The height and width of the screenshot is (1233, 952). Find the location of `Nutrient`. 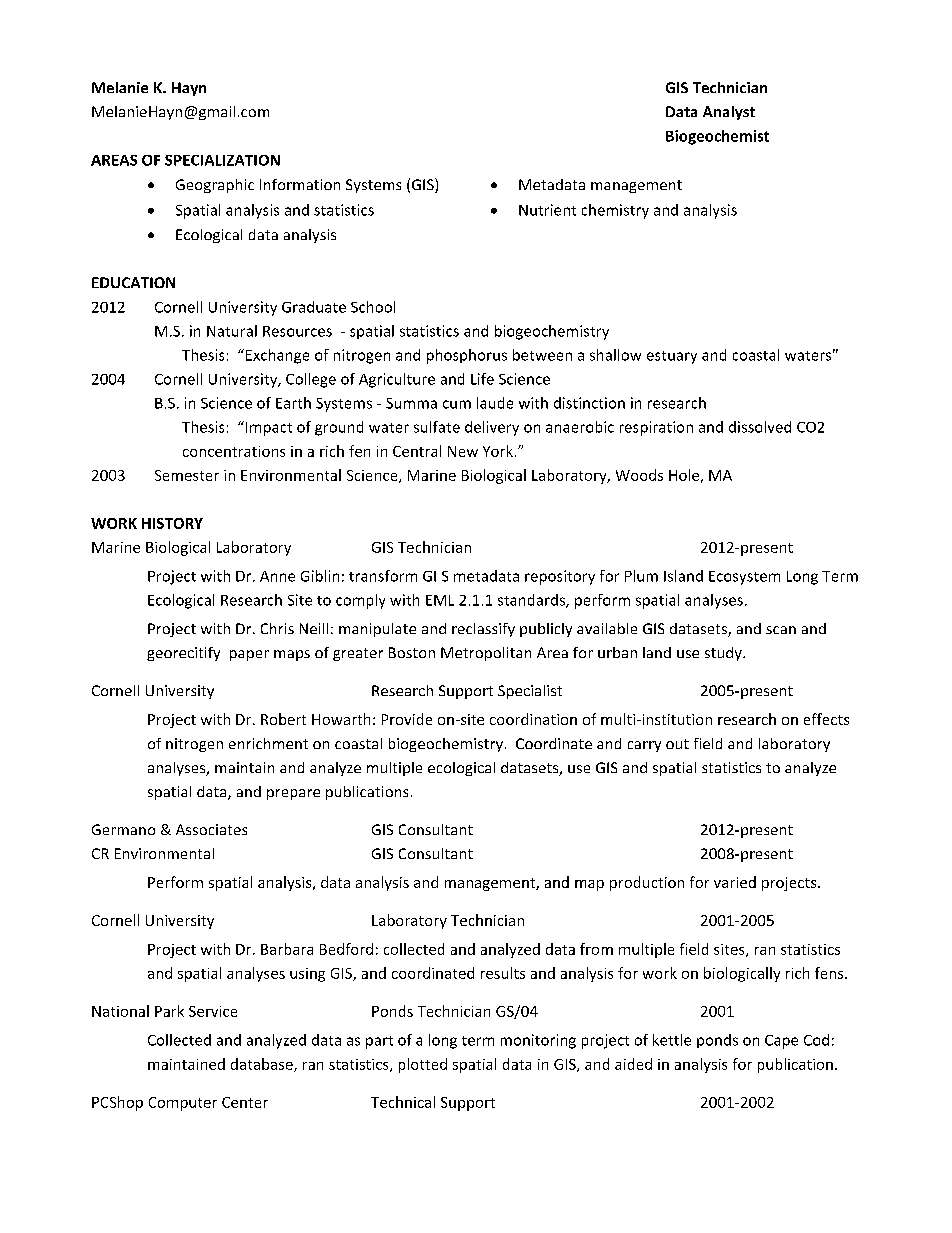

Nutrient is located at coordinates (547, 210).
